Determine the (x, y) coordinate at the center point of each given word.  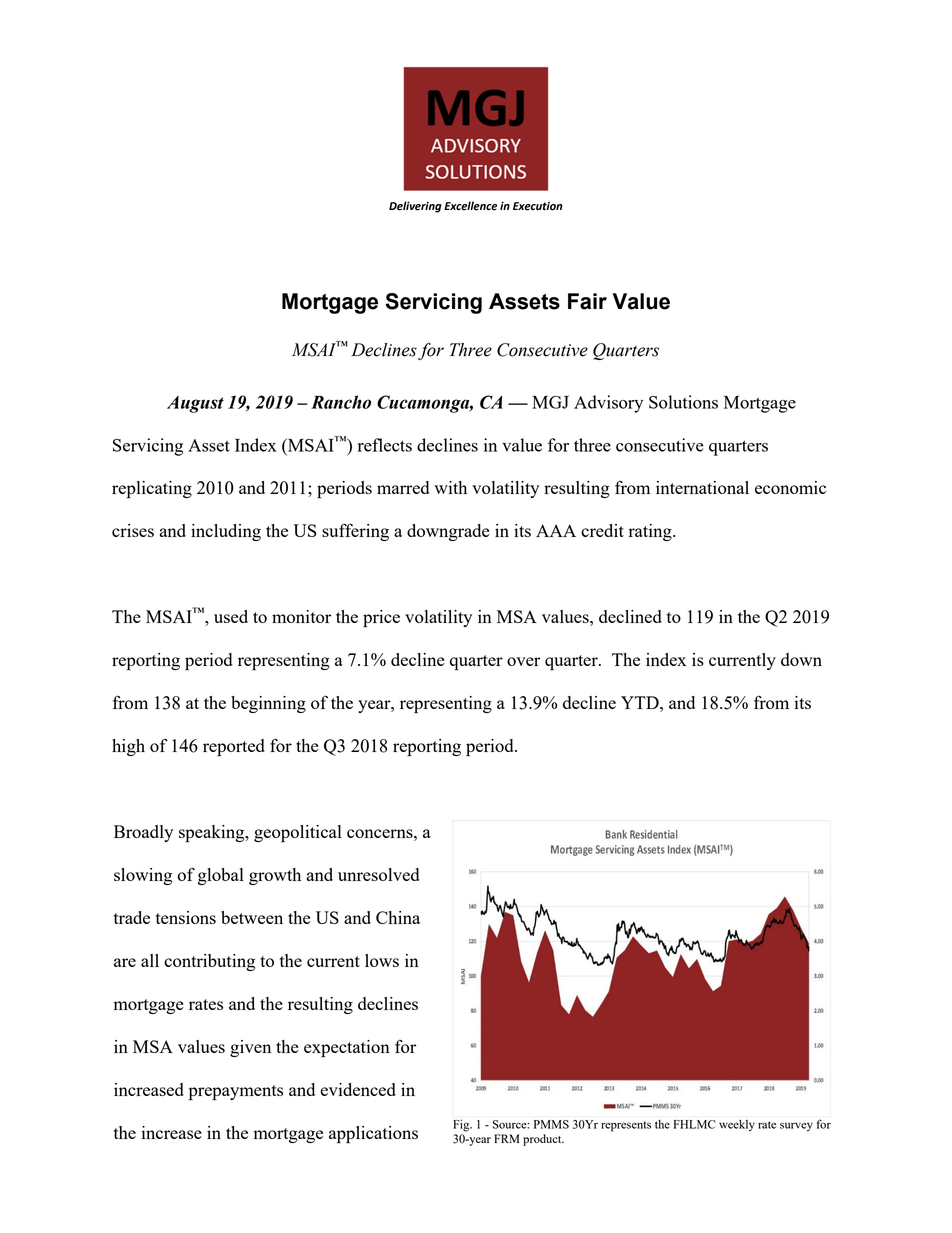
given (250, 1048)
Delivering (415, 207)
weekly (737, 1125)
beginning (268, 704)
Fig (462, 1125)
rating (651, 532)
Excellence (471, 206)
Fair (587, 301)
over (523, 661)
